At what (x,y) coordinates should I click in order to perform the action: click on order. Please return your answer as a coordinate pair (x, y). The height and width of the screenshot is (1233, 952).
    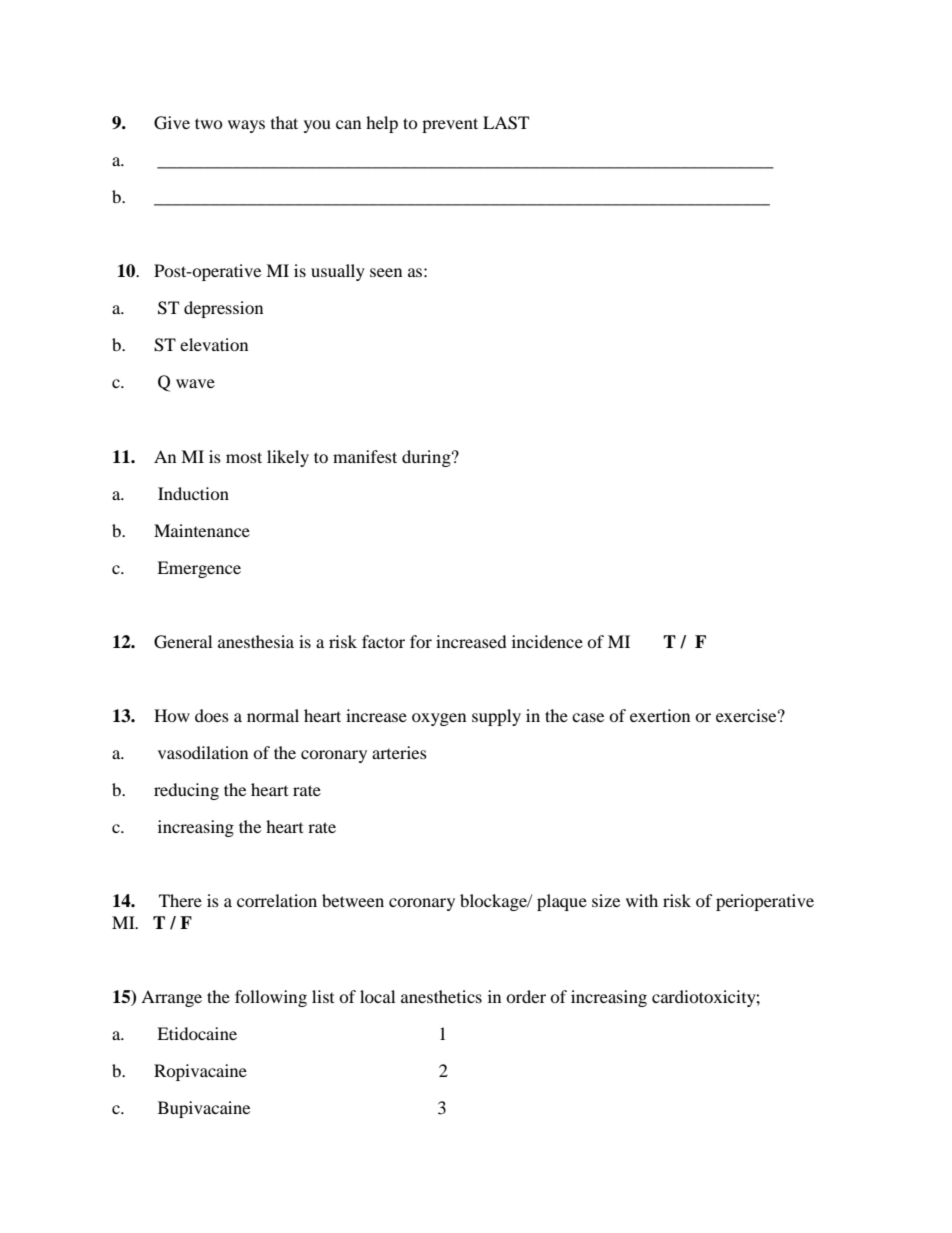
    Looking at the image, I should click on (526, 996).
